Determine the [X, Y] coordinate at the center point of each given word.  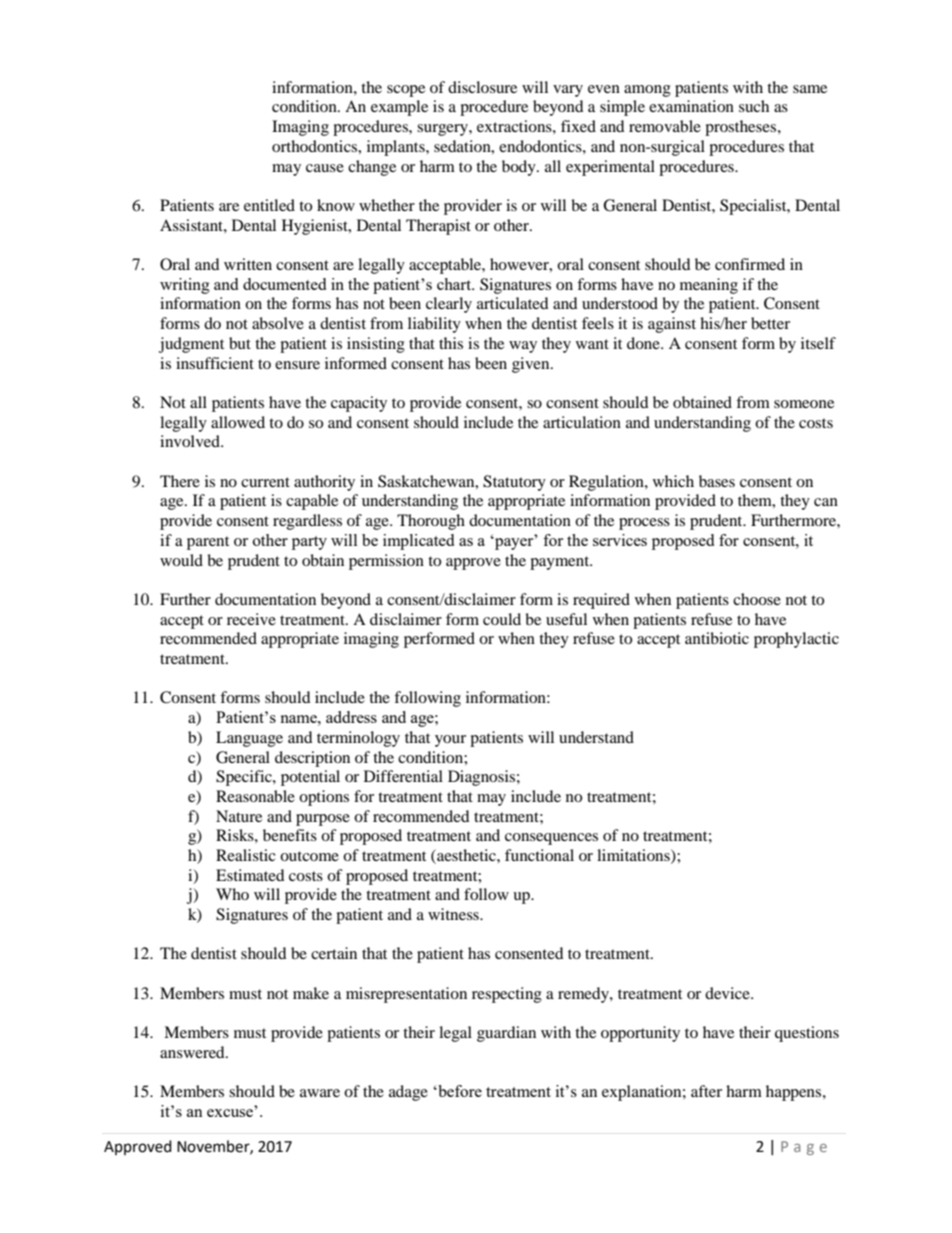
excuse [231, 1111]
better [770, 323]
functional [539, 855]
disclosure [482, 87]
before [459, 1091]
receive [251, 619]
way [523, 347]
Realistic [246, 855]
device [728, 993]
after [706, 1091]
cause [325, 168]
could [502, 619]
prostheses [740, 128]
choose [757, 599]
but [240, 343]
